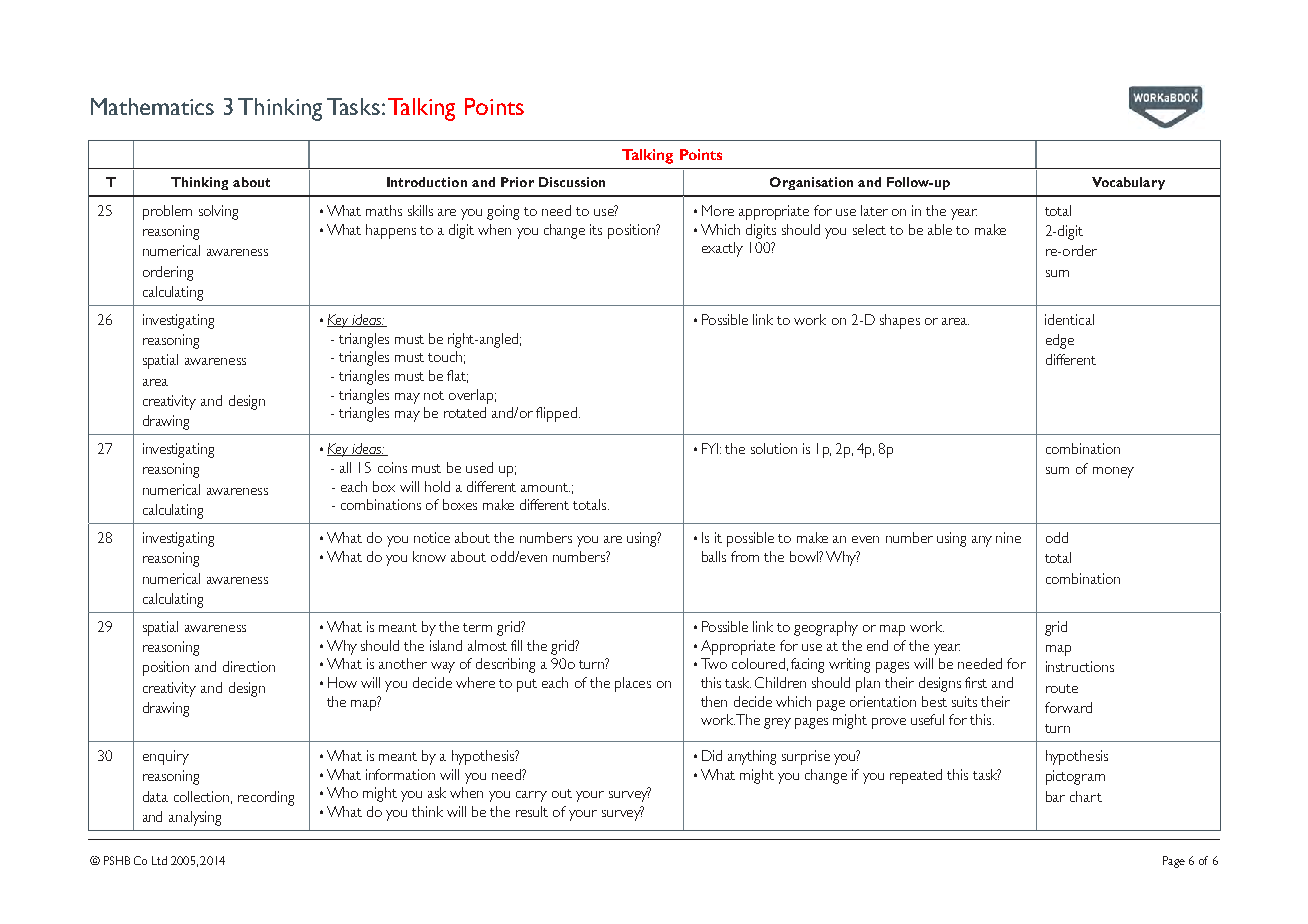  I want to click on money, so click(1113, 472).
